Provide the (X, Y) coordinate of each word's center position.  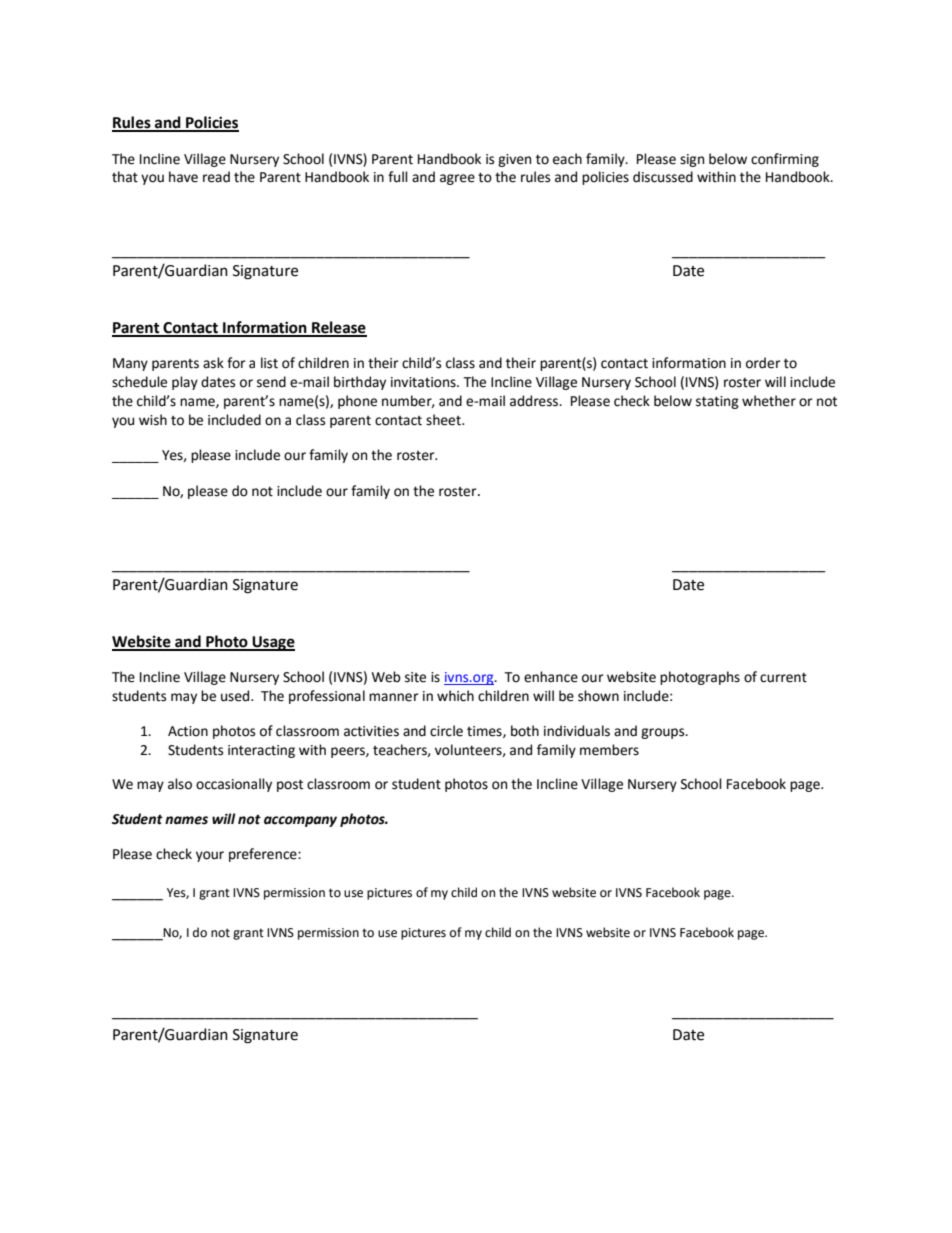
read (216, 177)
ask (213, 363)
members (609, 750)
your (210, 856)
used (236, 696)
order (763, 363)
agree (457, 179)
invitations (424, 382)
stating (717, 402)
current (783, 678)
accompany (300, 821)
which (455, 696)
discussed (663, 177)
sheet (444, 420)
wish (153, 420)
